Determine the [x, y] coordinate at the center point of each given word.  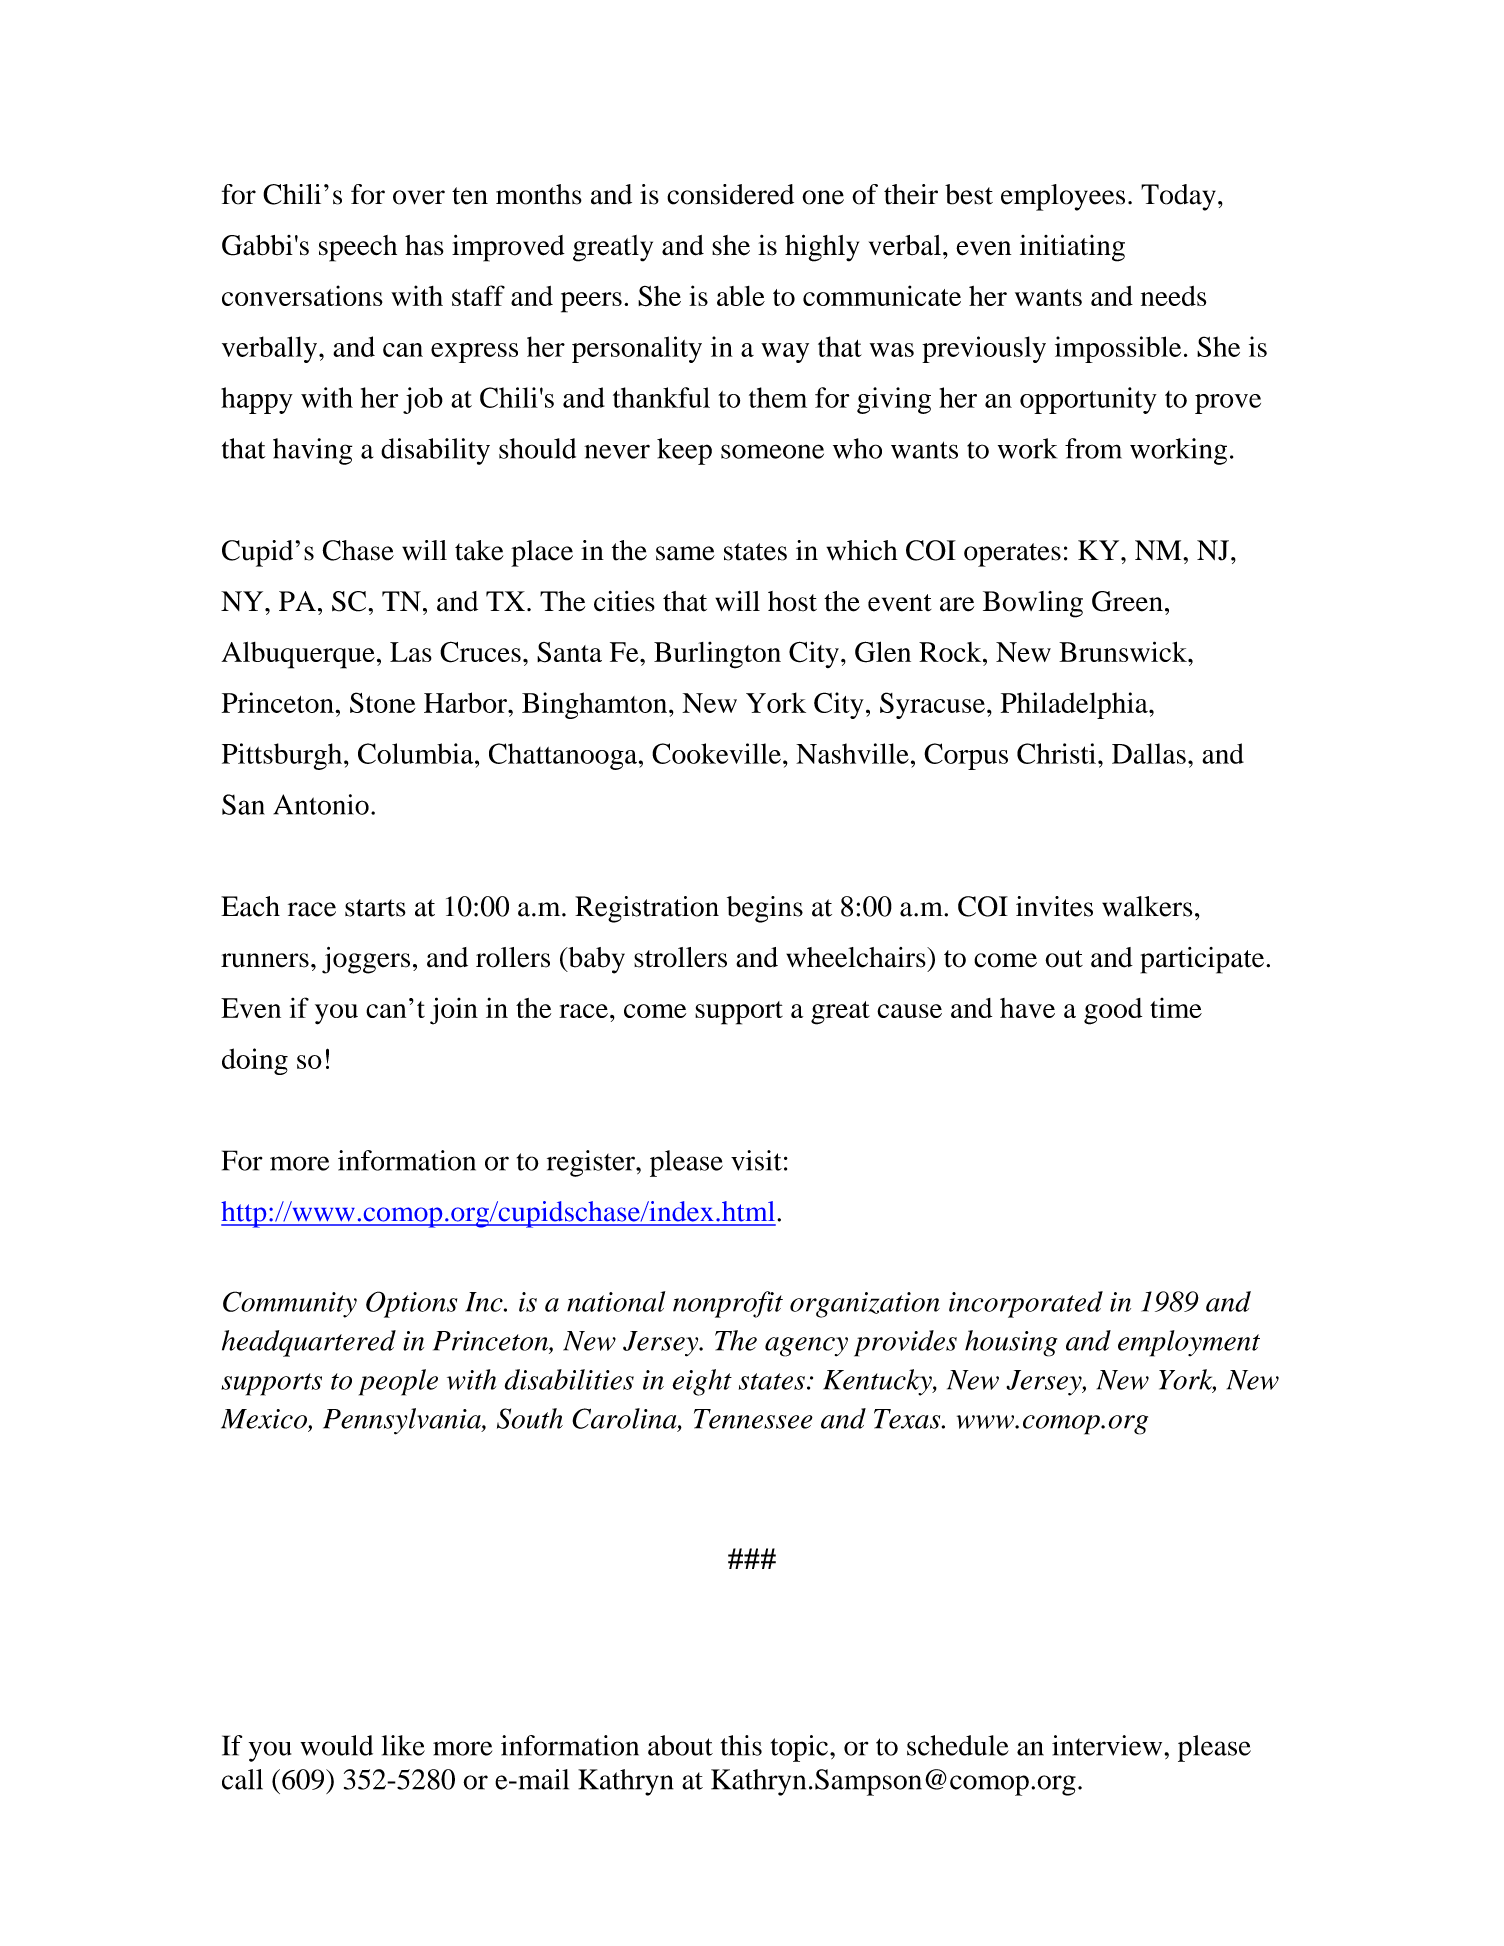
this [741, 1745]
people [398, 1382]
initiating [1072, 248]
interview [1107, 1745]
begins [765, 909]
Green [1127, 601]
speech [358, 248]
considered [730, 194]
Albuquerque [298, 655]
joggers [366, 960]
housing [1011, 1343]
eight [702, 1382]
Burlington [717, 655]
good [1113, 1011]
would [336, 1745]
